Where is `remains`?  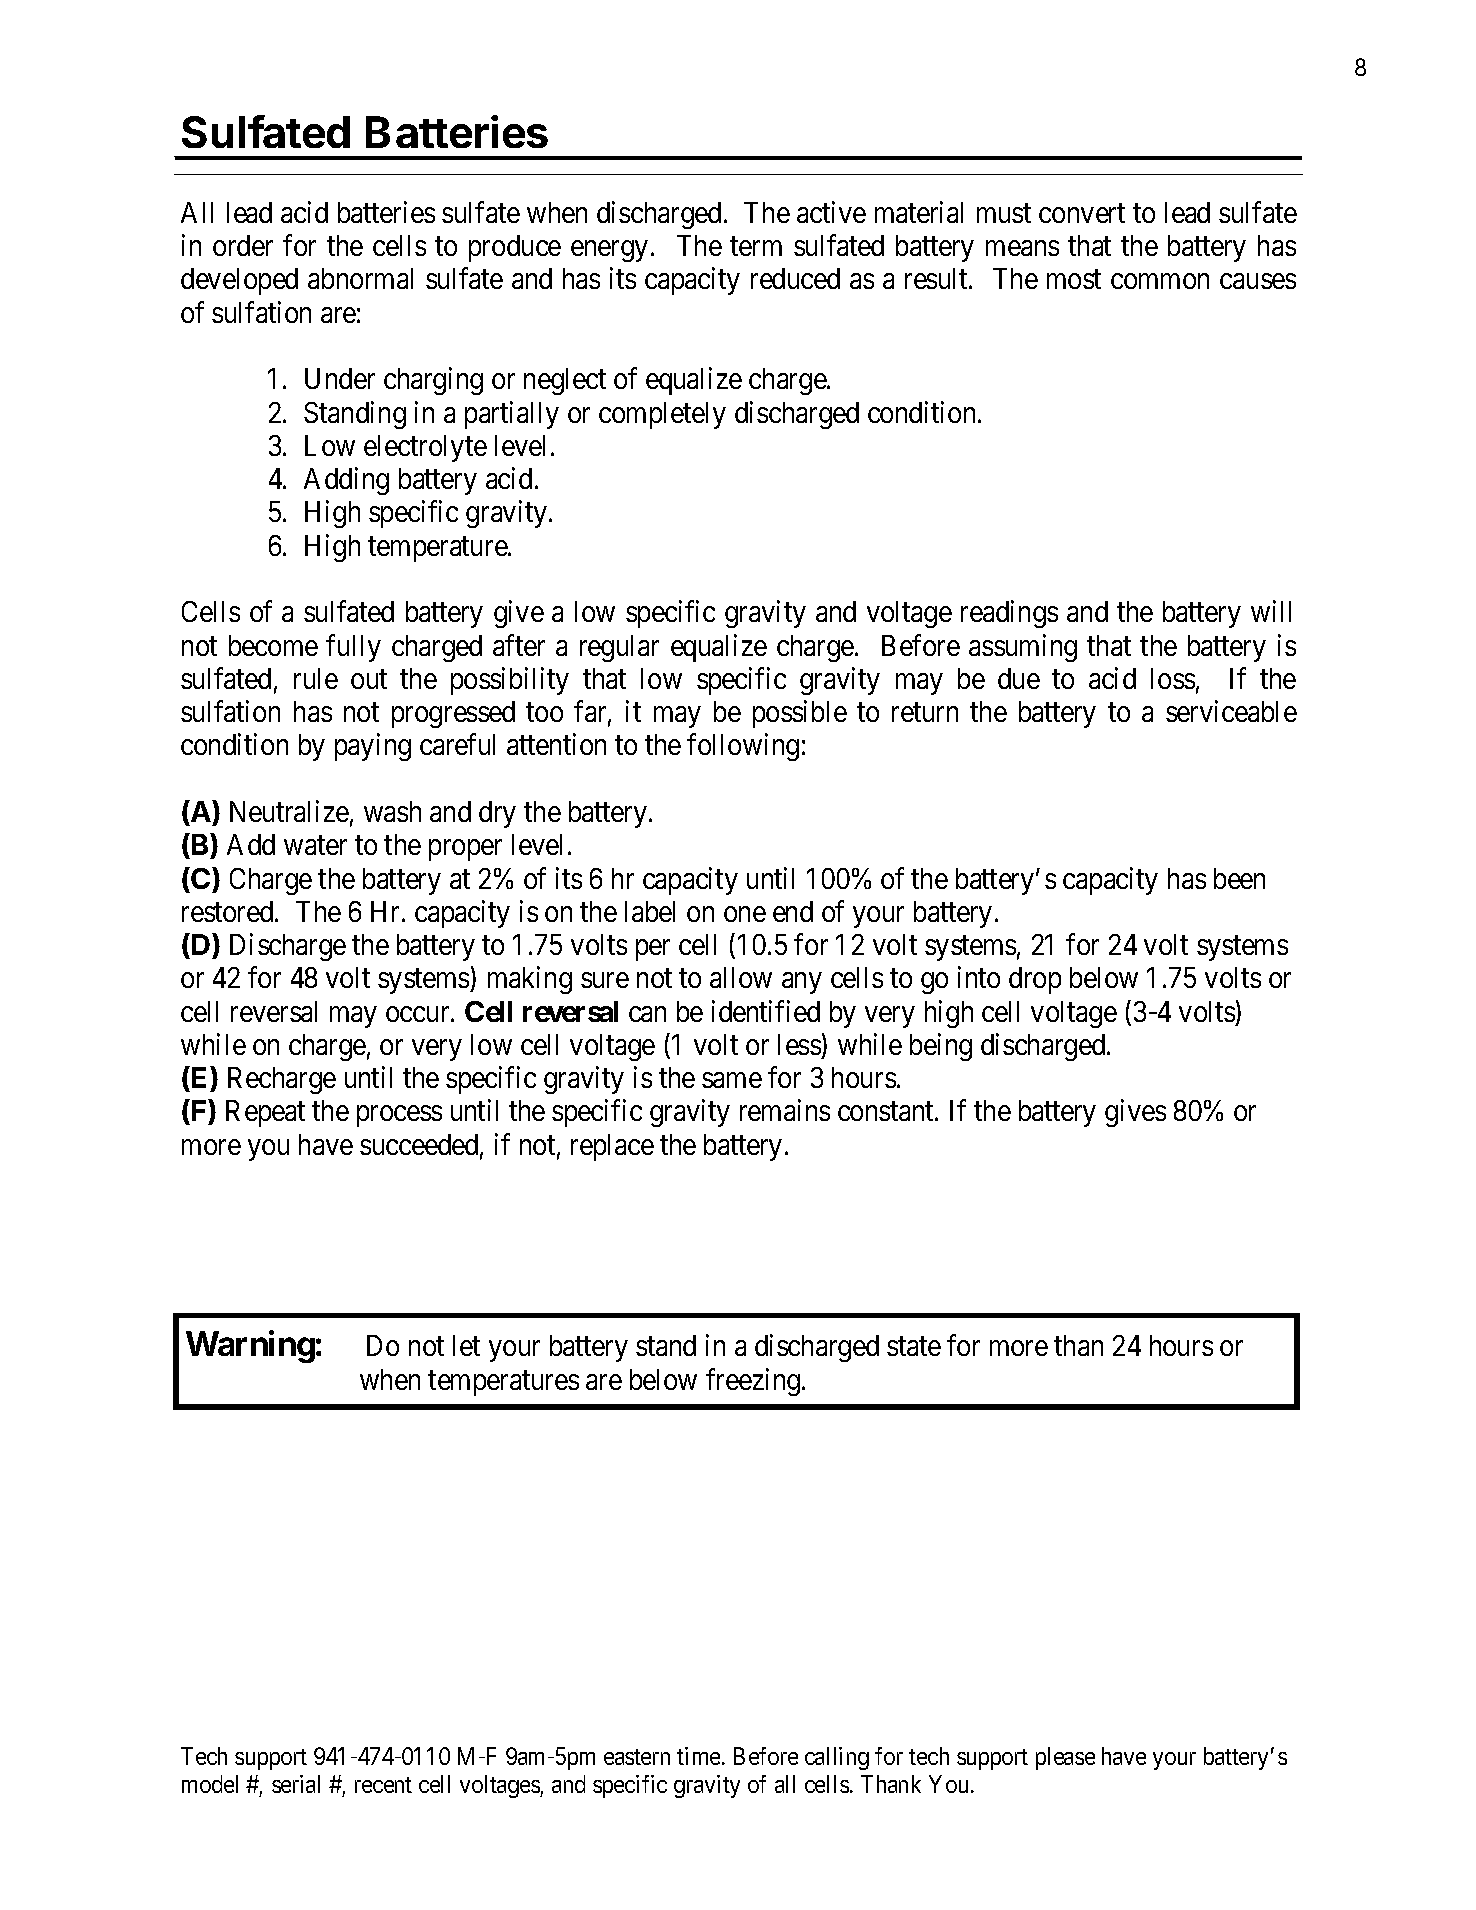
remains is located at coordinates (785, 1110).
